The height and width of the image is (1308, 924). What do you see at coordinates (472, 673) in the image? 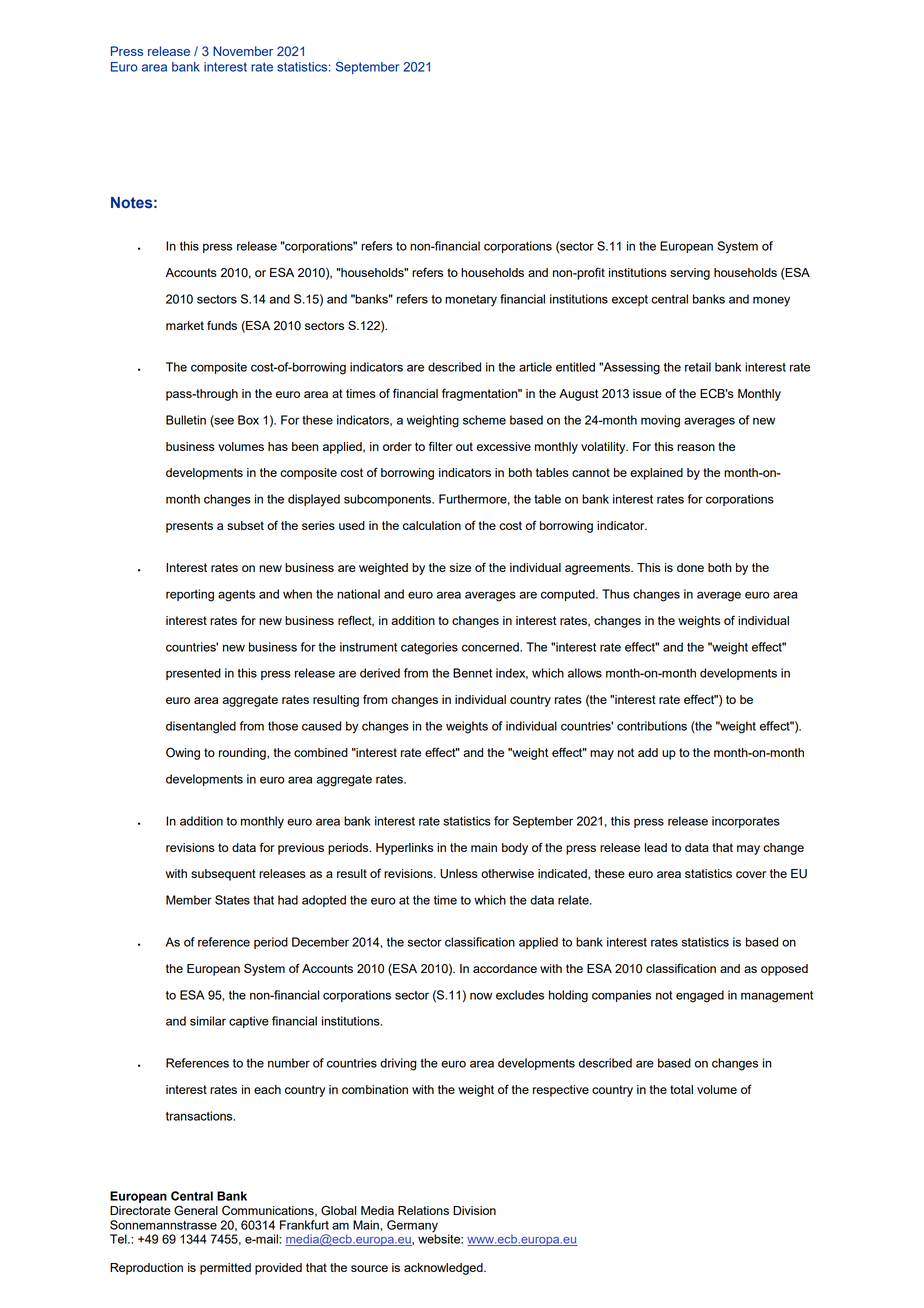
I see `Bennet` at bounding box center [472, 673].
